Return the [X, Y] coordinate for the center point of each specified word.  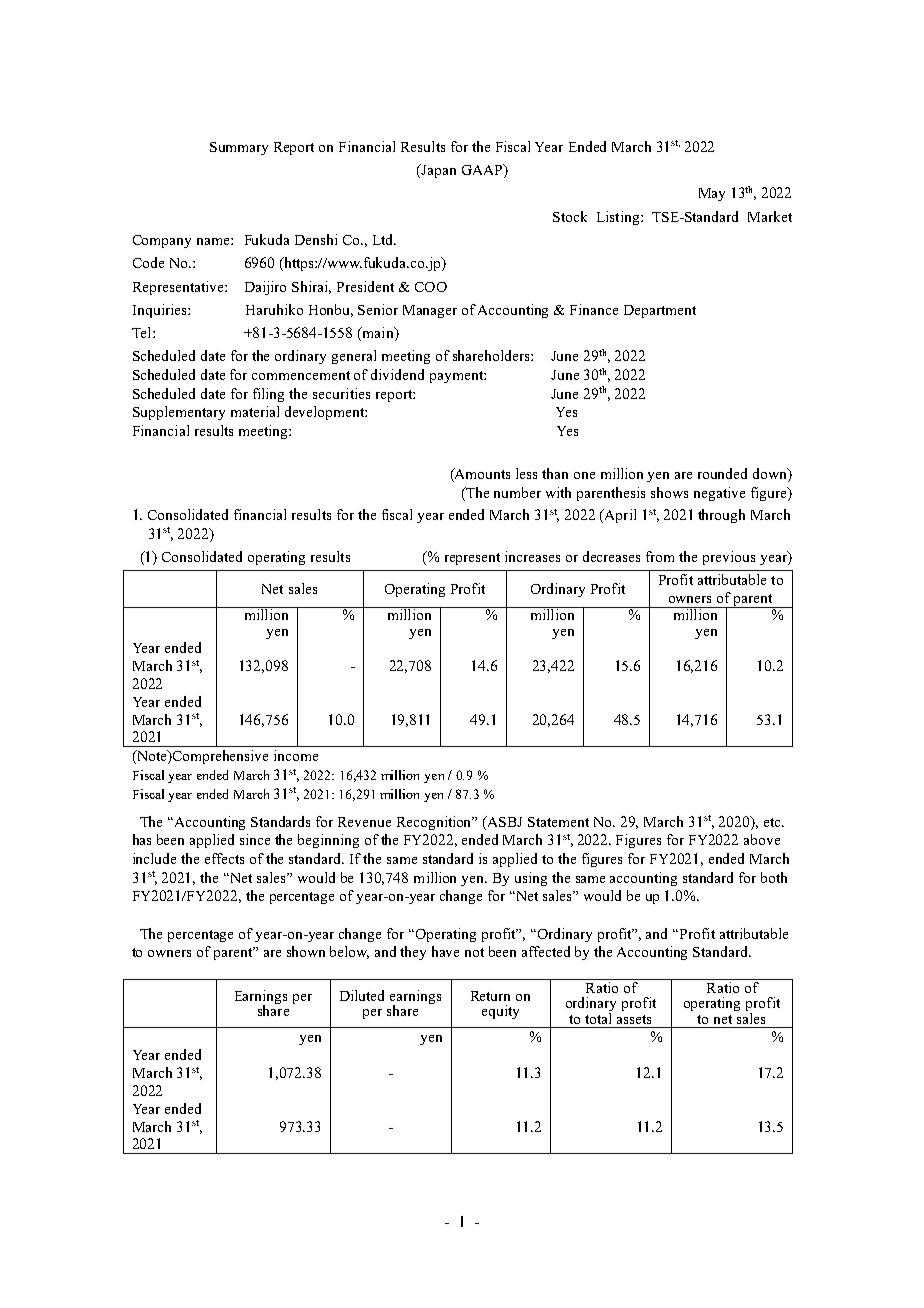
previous [729, 558]
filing [268, 395]
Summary [239, 148]
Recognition [435, 823]
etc [773, 822]
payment [457, 377]
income [296, 755]
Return [490, 996]
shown [306, 951]
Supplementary [179, 413]
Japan [437, 171]
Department [660, 311]
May [712, 194]
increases [532, 556]
